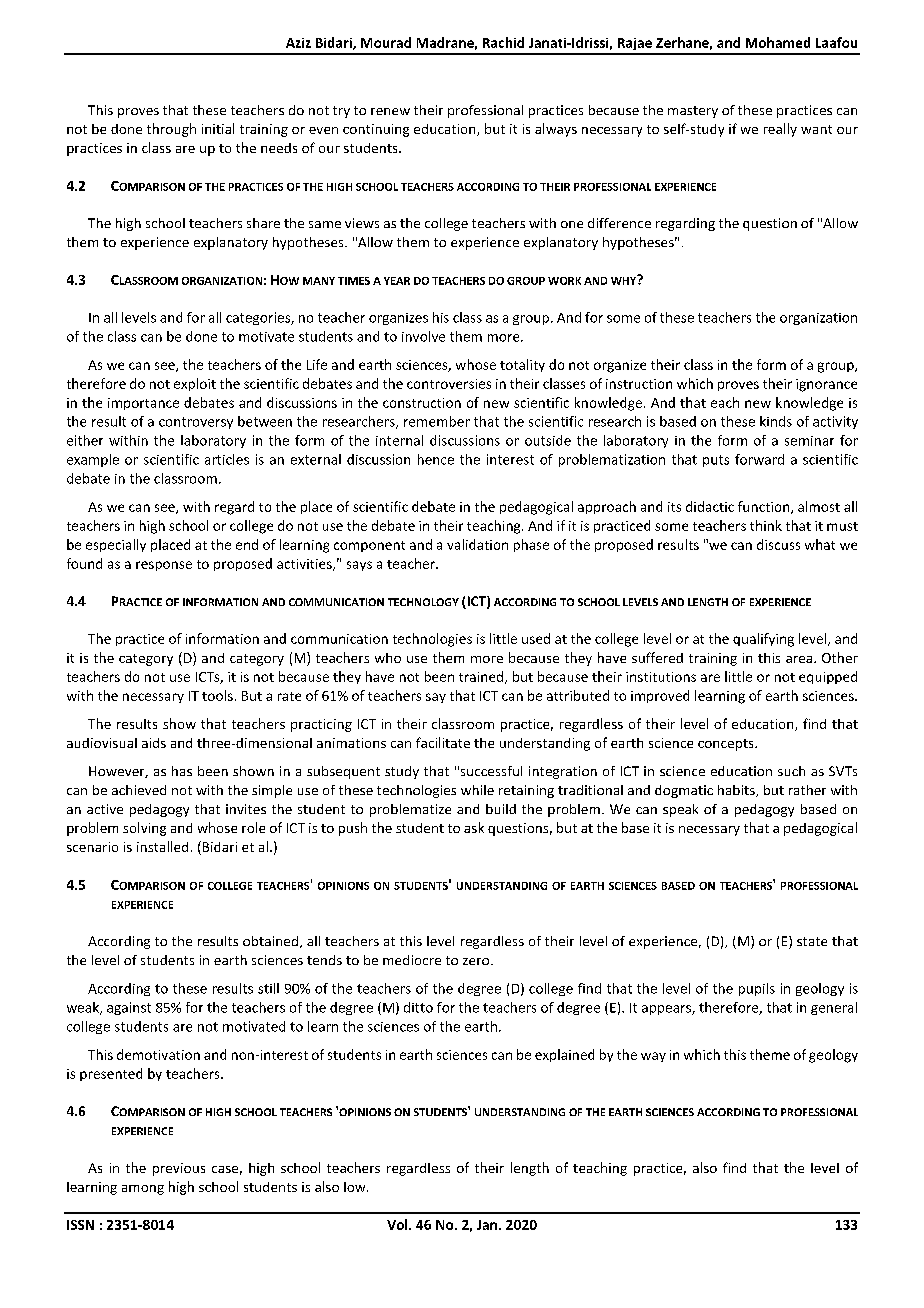 This screenshot has width=924, height=1308. Describe the element at coordinates (737, 791) in the screenshot. I see `habits` at that location.
